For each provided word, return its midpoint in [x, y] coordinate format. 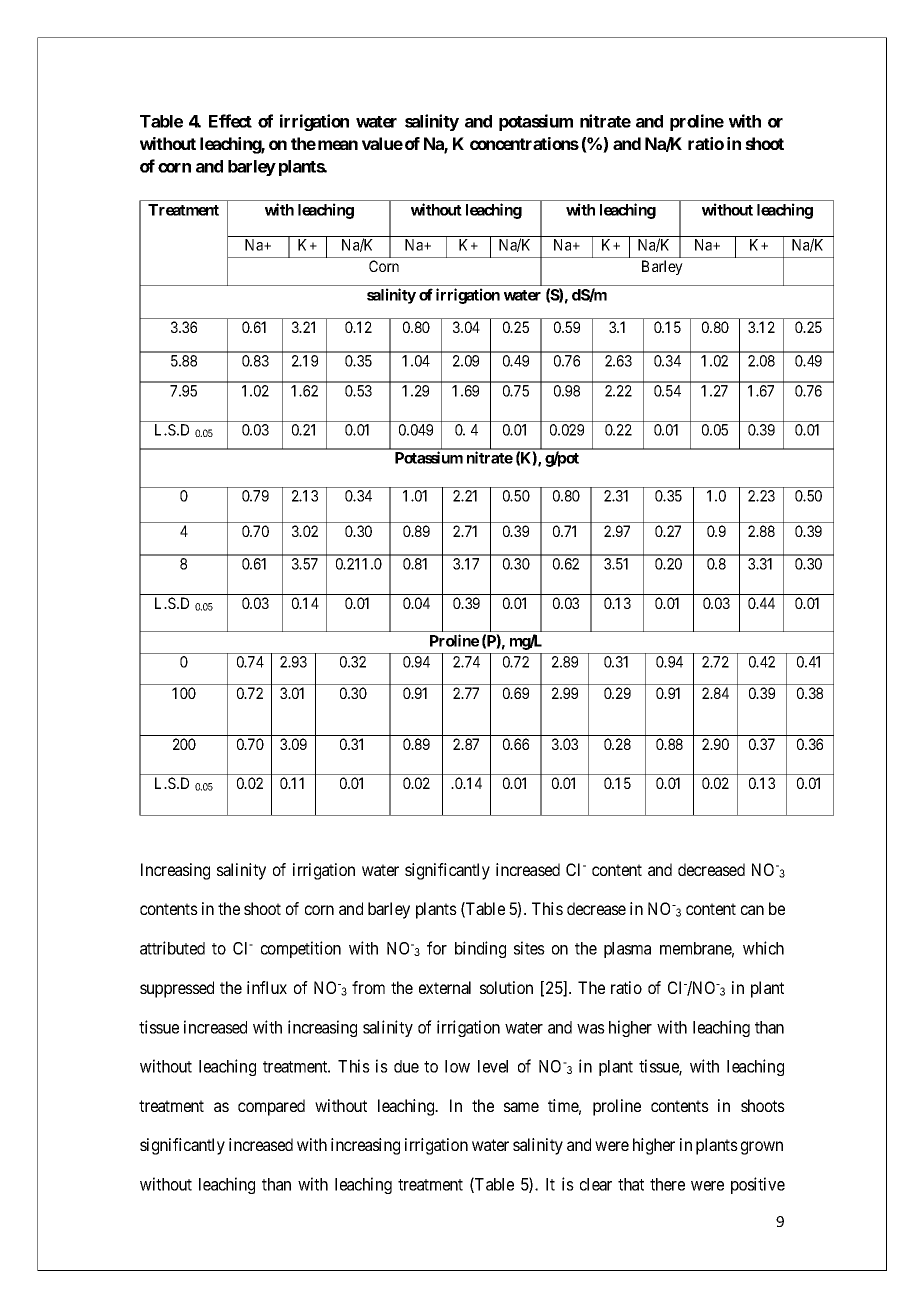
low [457, 1066]
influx [267, 987]
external [445, 987]
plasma [627, 950]
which [763, 948]
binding [480, 949]
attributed [172, 948]
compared [271, 1107]
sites [529, 948]
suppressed [177, 989]
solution [506, 987]
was [591, 1029]
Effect [230, 121]
